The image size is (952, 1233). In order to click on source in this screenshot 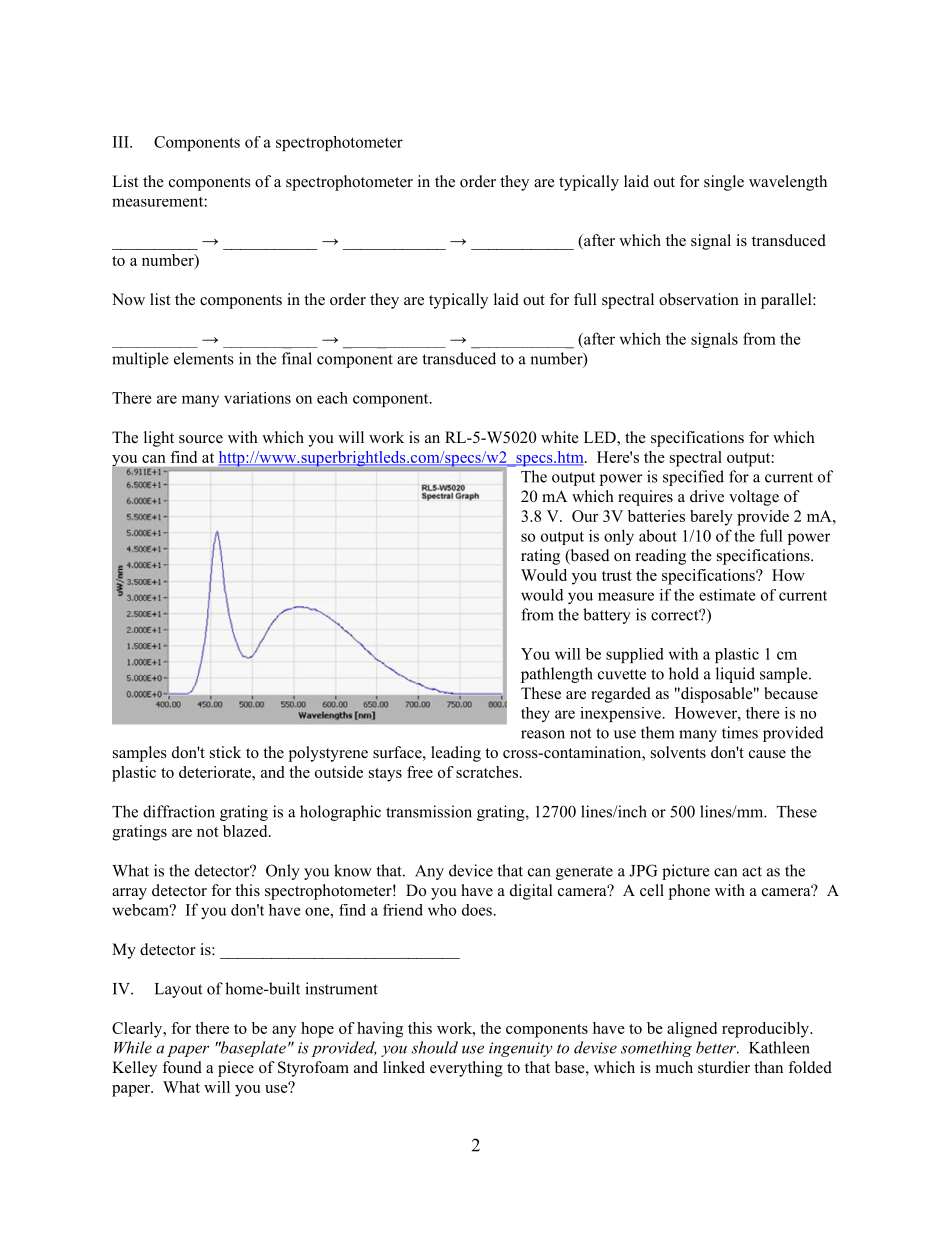, I will do `click(201, 439)`.
